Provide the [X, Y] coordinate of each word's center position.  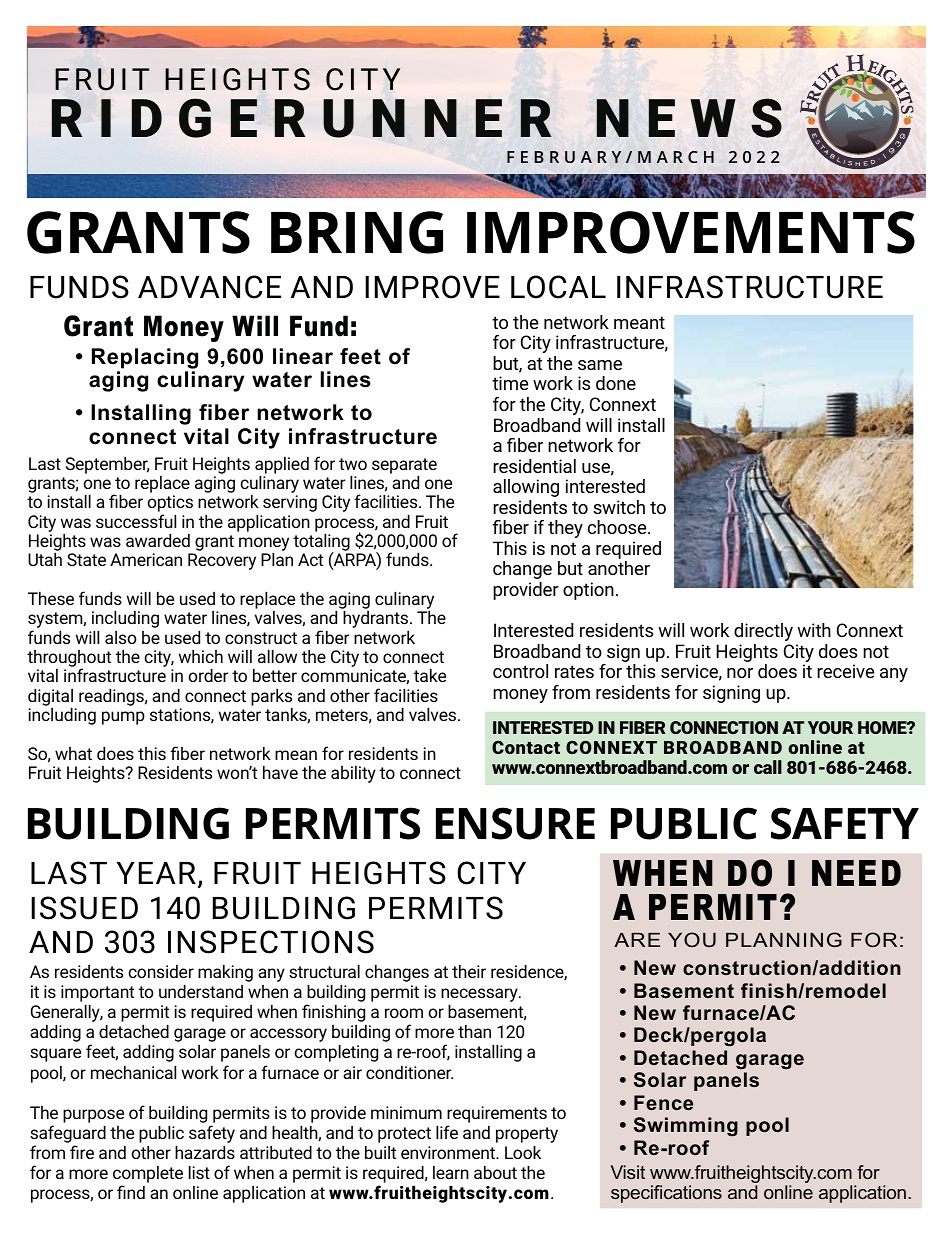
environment [449, 1152]
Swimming [686, 1127]
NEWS [689, 118]
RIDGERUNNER [302, 118]
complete [148, 1174]
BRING [357, 232]
